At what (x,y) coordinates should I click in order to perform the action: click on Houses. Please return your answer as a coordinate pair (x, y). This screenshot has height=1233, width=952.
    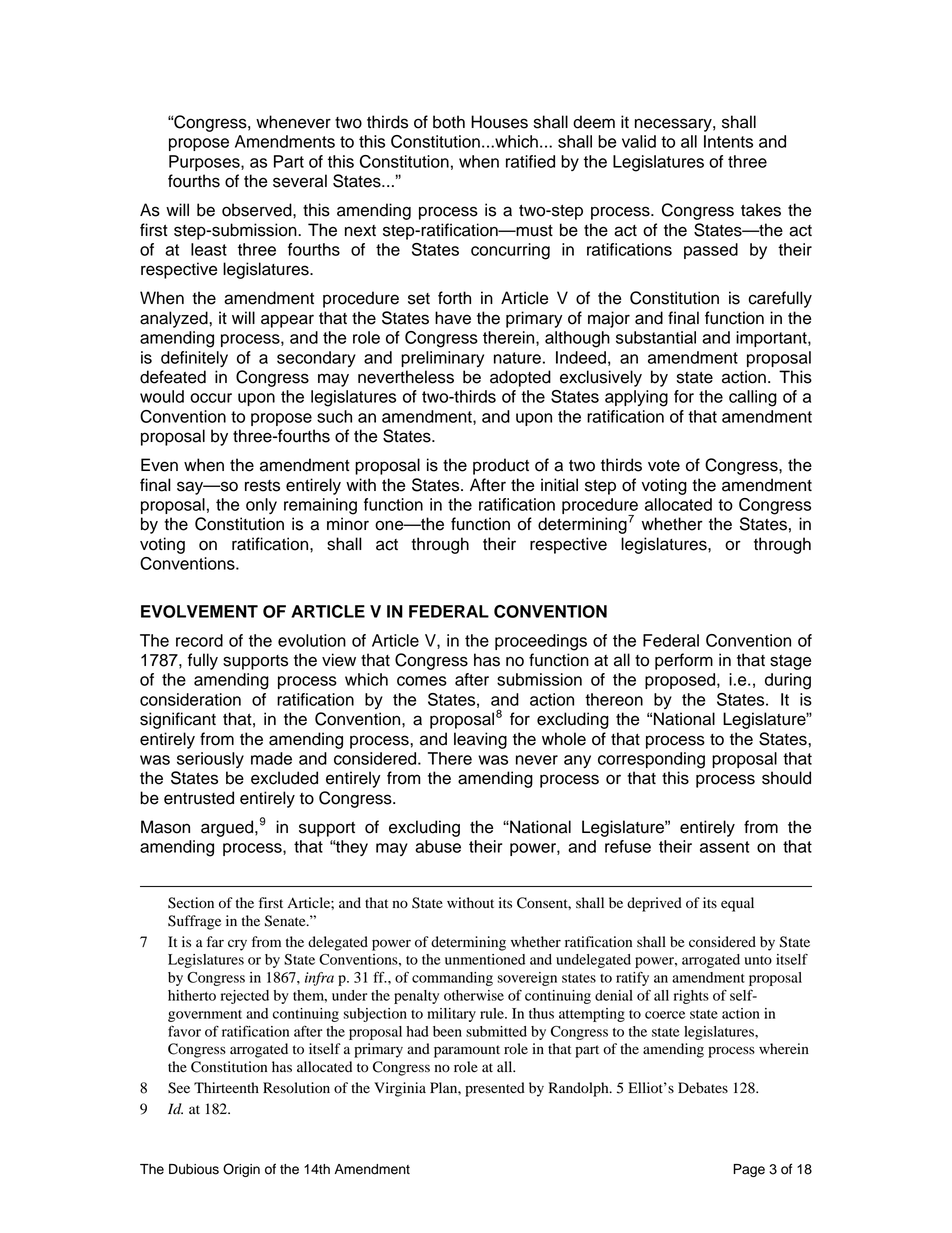
    Looking at the image, I should click on (499, 122).
